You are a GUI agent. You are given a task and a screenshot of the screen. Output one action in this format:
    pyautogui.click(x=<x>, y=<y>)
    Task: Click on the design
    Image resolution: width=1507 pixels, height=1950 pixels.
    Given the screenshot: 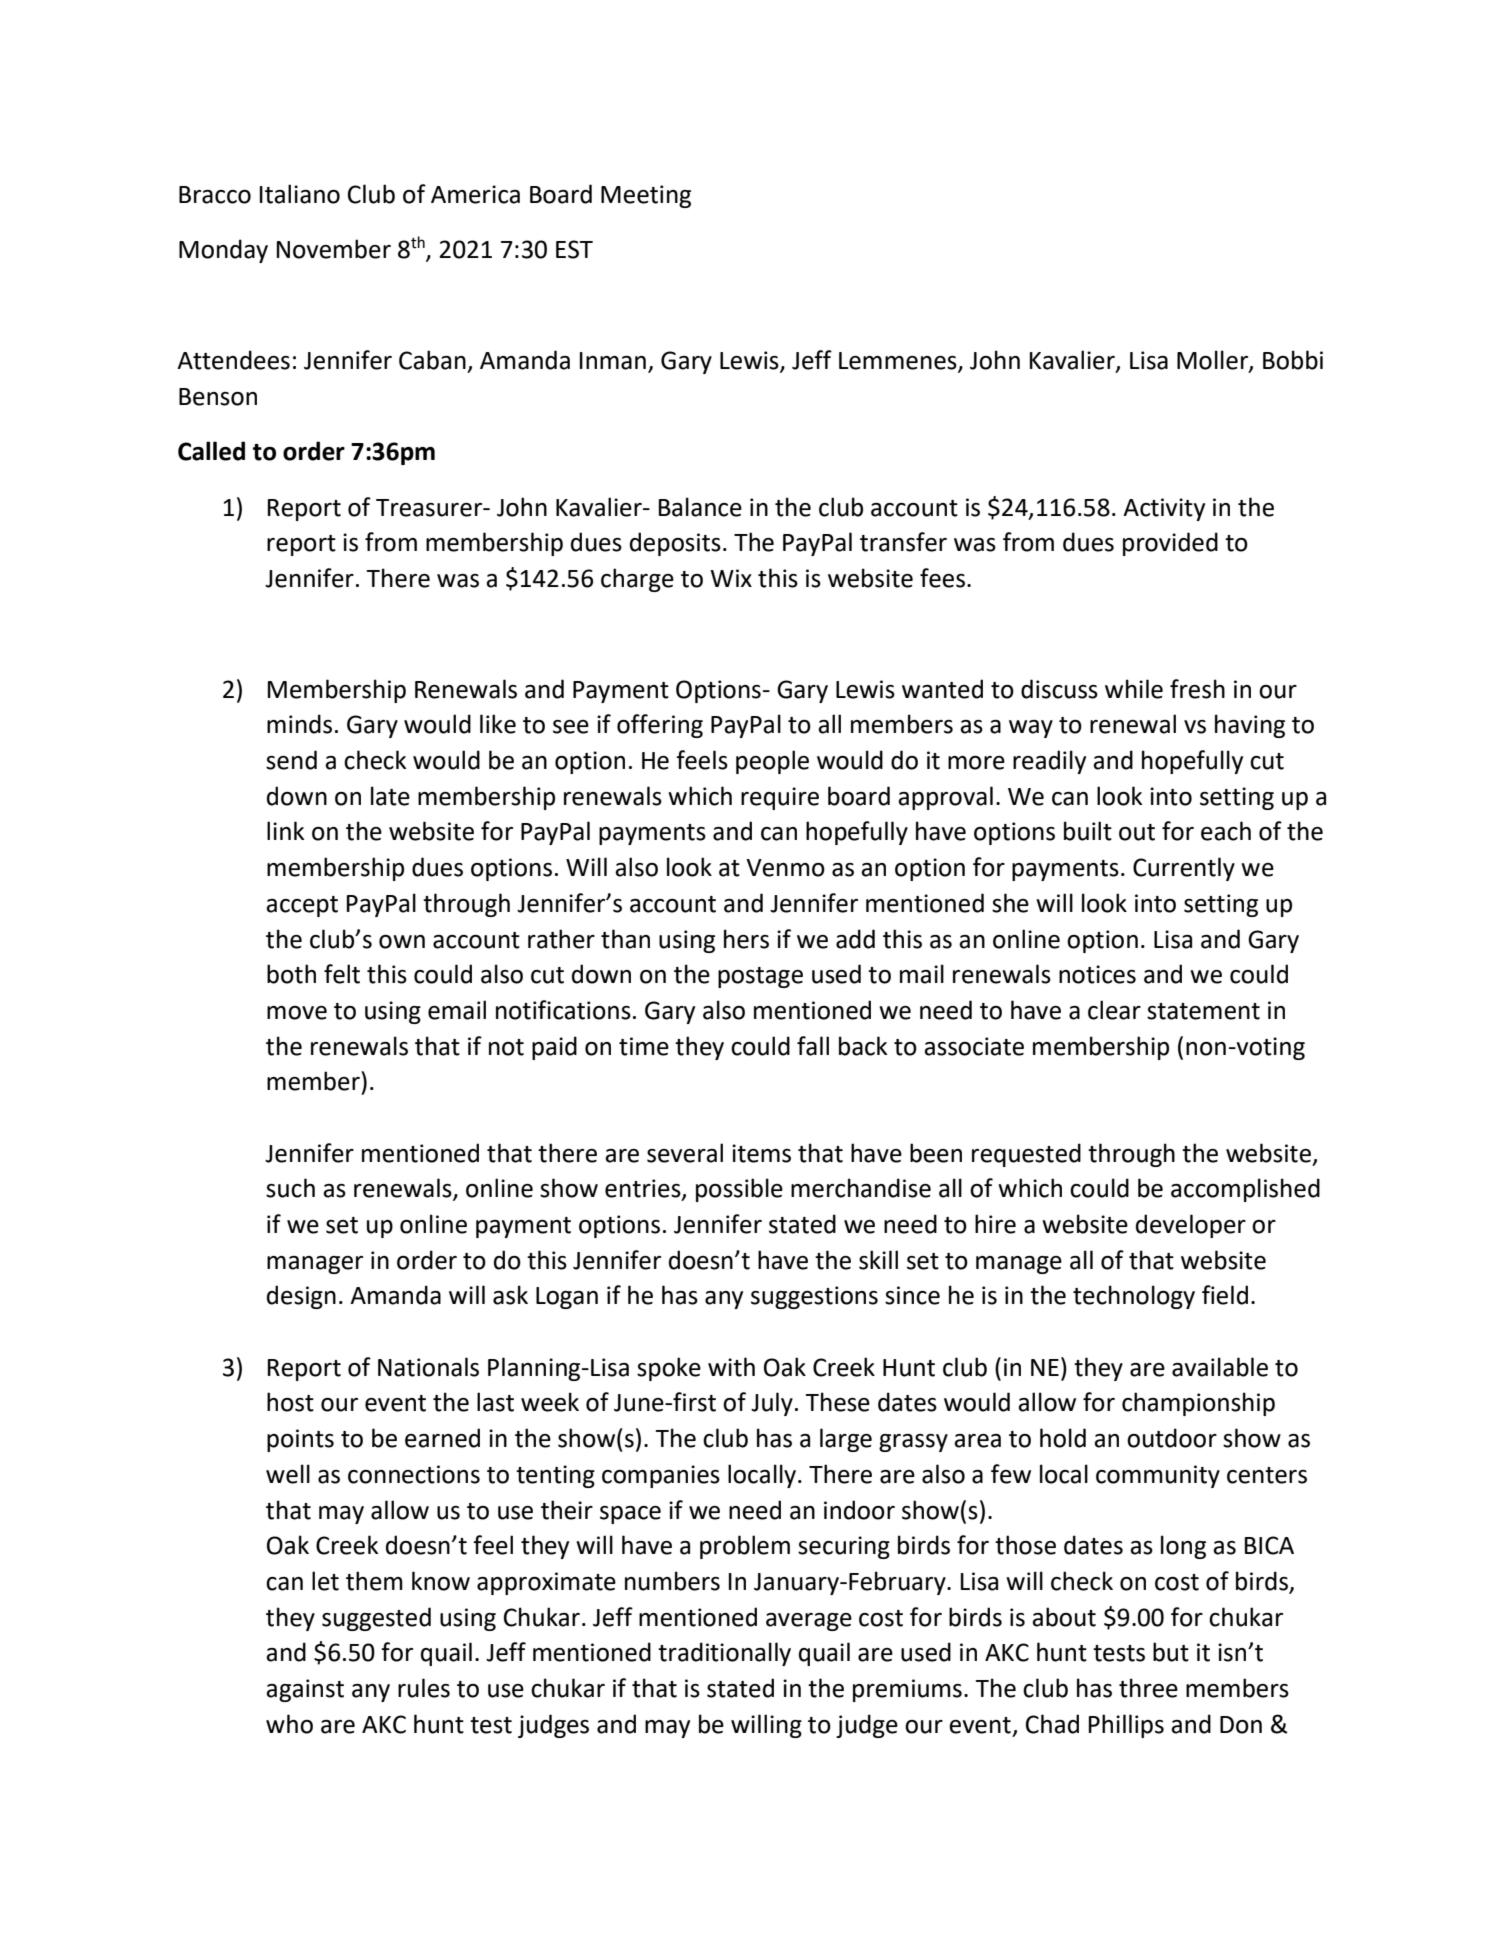 What is the action you would take?
    pyautogui.click(x=301, y=1297)
